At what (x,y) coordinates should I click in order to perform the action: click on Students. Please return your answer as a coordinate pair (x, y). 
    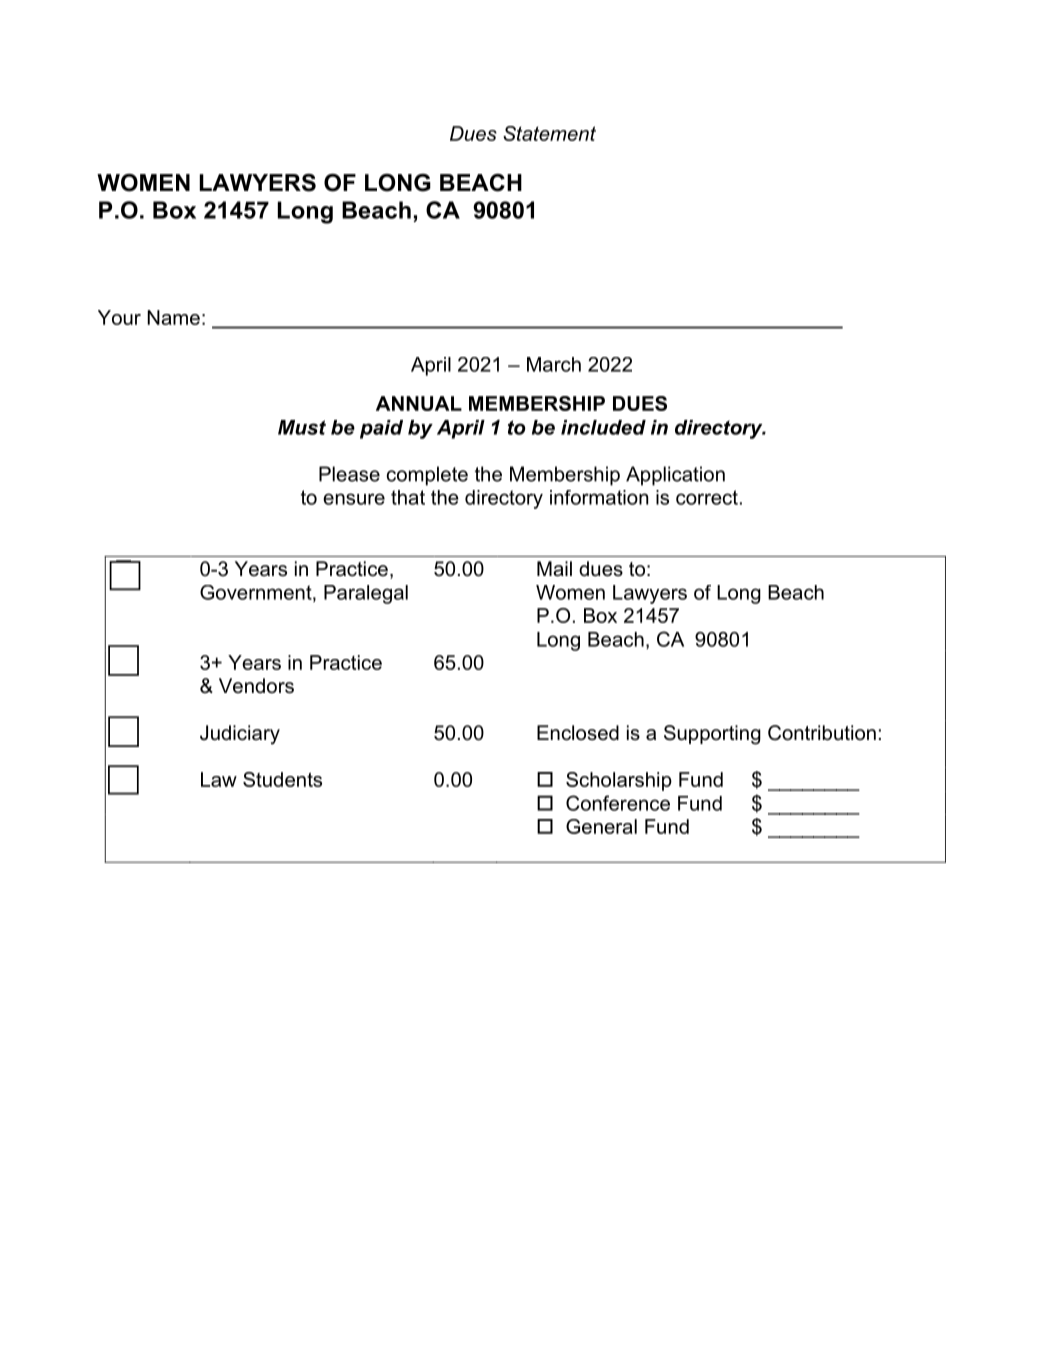
    Looking at the image, I should click on (282, 779).
